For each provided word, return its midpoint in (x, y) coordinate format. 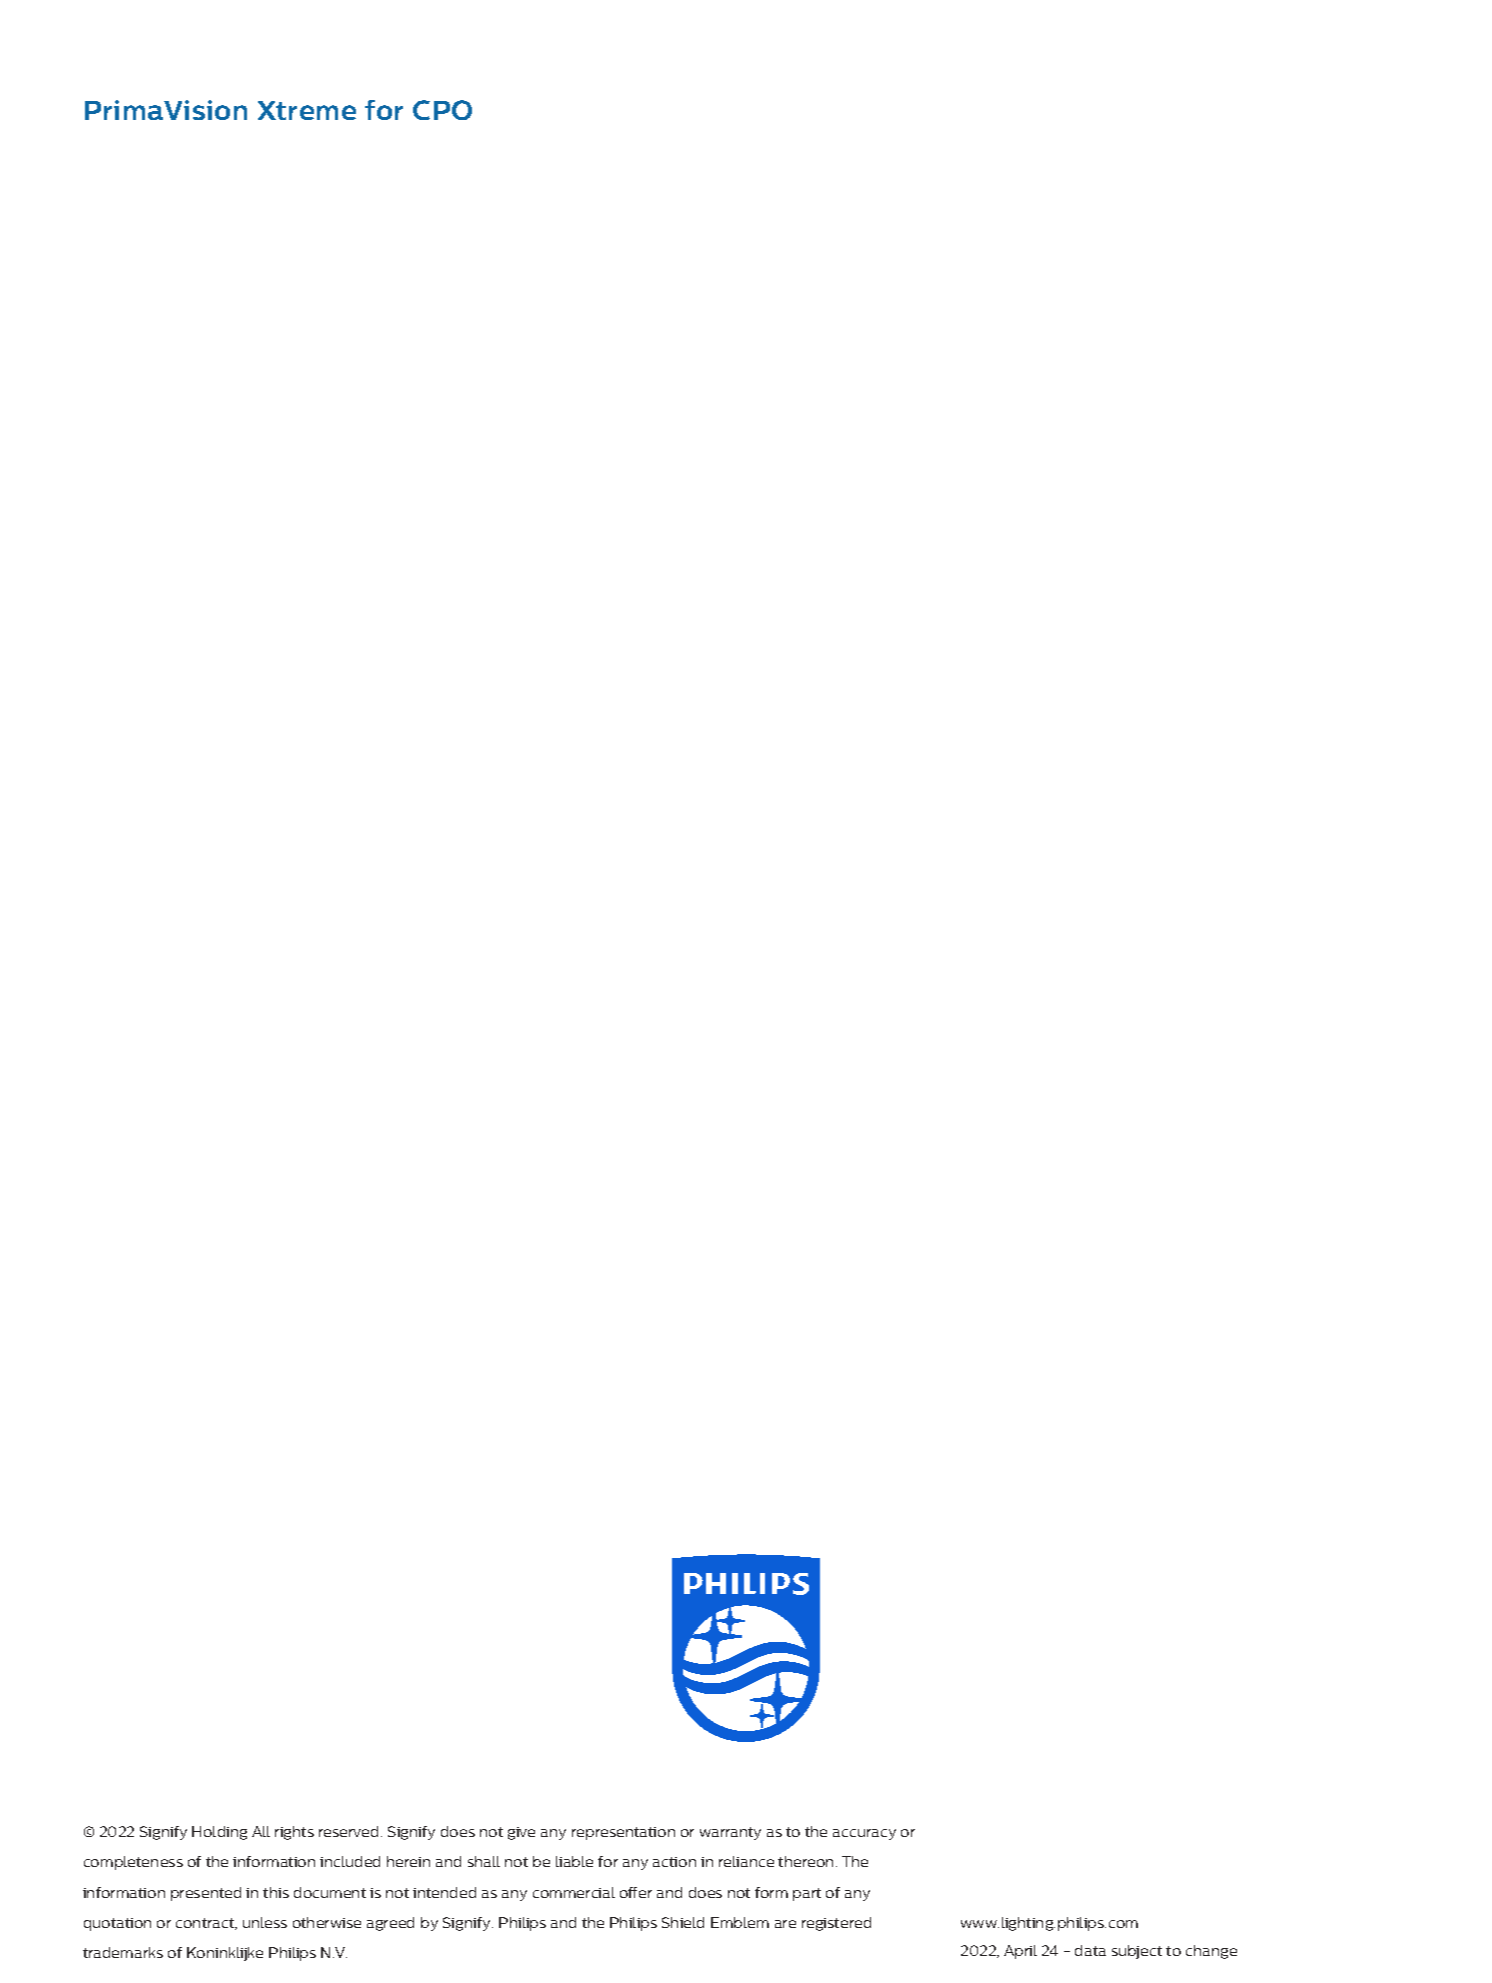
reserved (350, 1831)
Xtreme (307, 110)
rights (294, 1833)
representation (623, 1833)
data (1090, 1950)
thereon (807, 1861)
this (276, 1892)
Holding (219, 1833)
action (674, 1862)
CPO (442, 110)
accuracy (864, 1834)
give (521, 1833)
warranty (730, 1833)
